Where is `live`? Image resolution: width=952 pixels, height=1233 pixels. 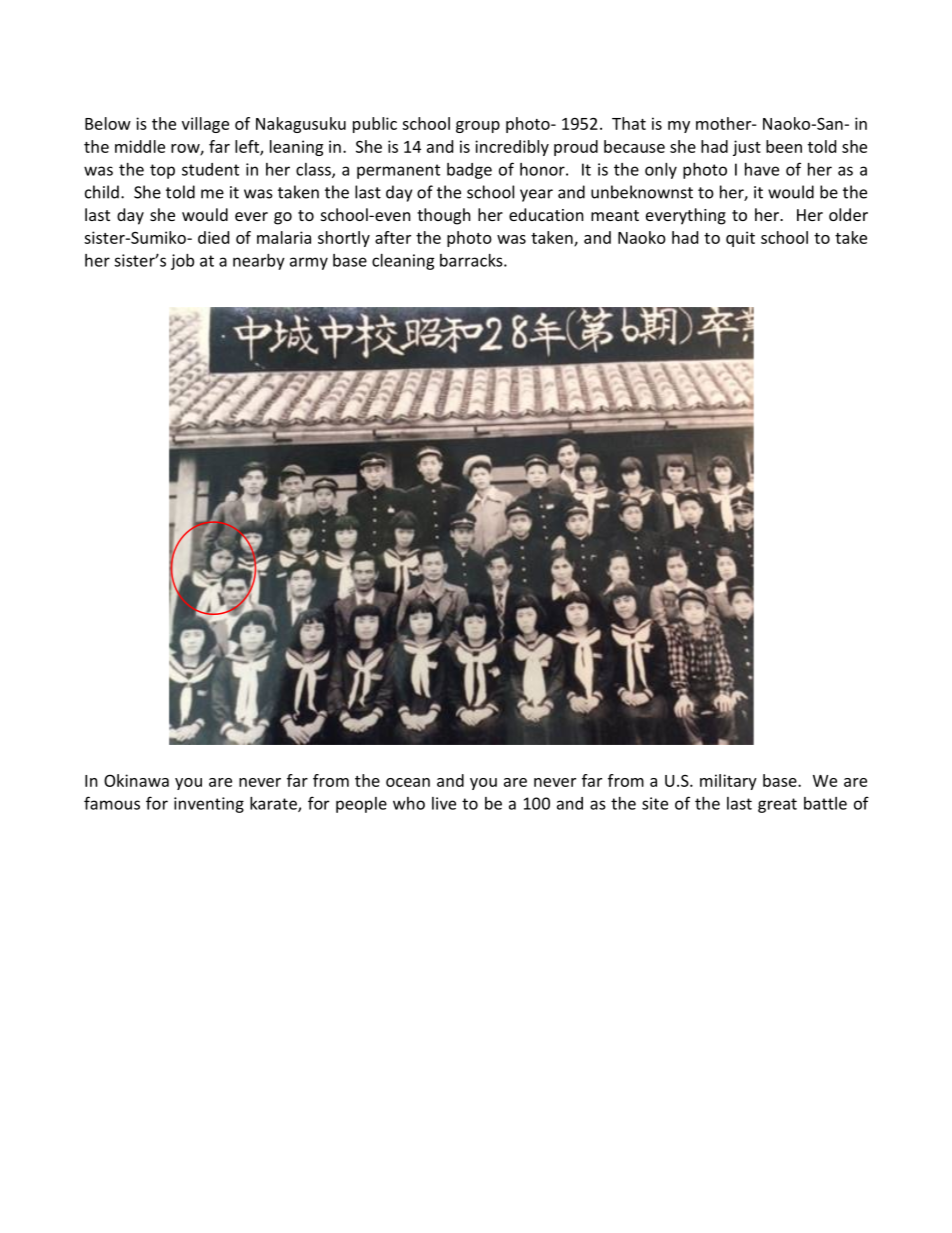
live is located at coordinates (444, 803).
